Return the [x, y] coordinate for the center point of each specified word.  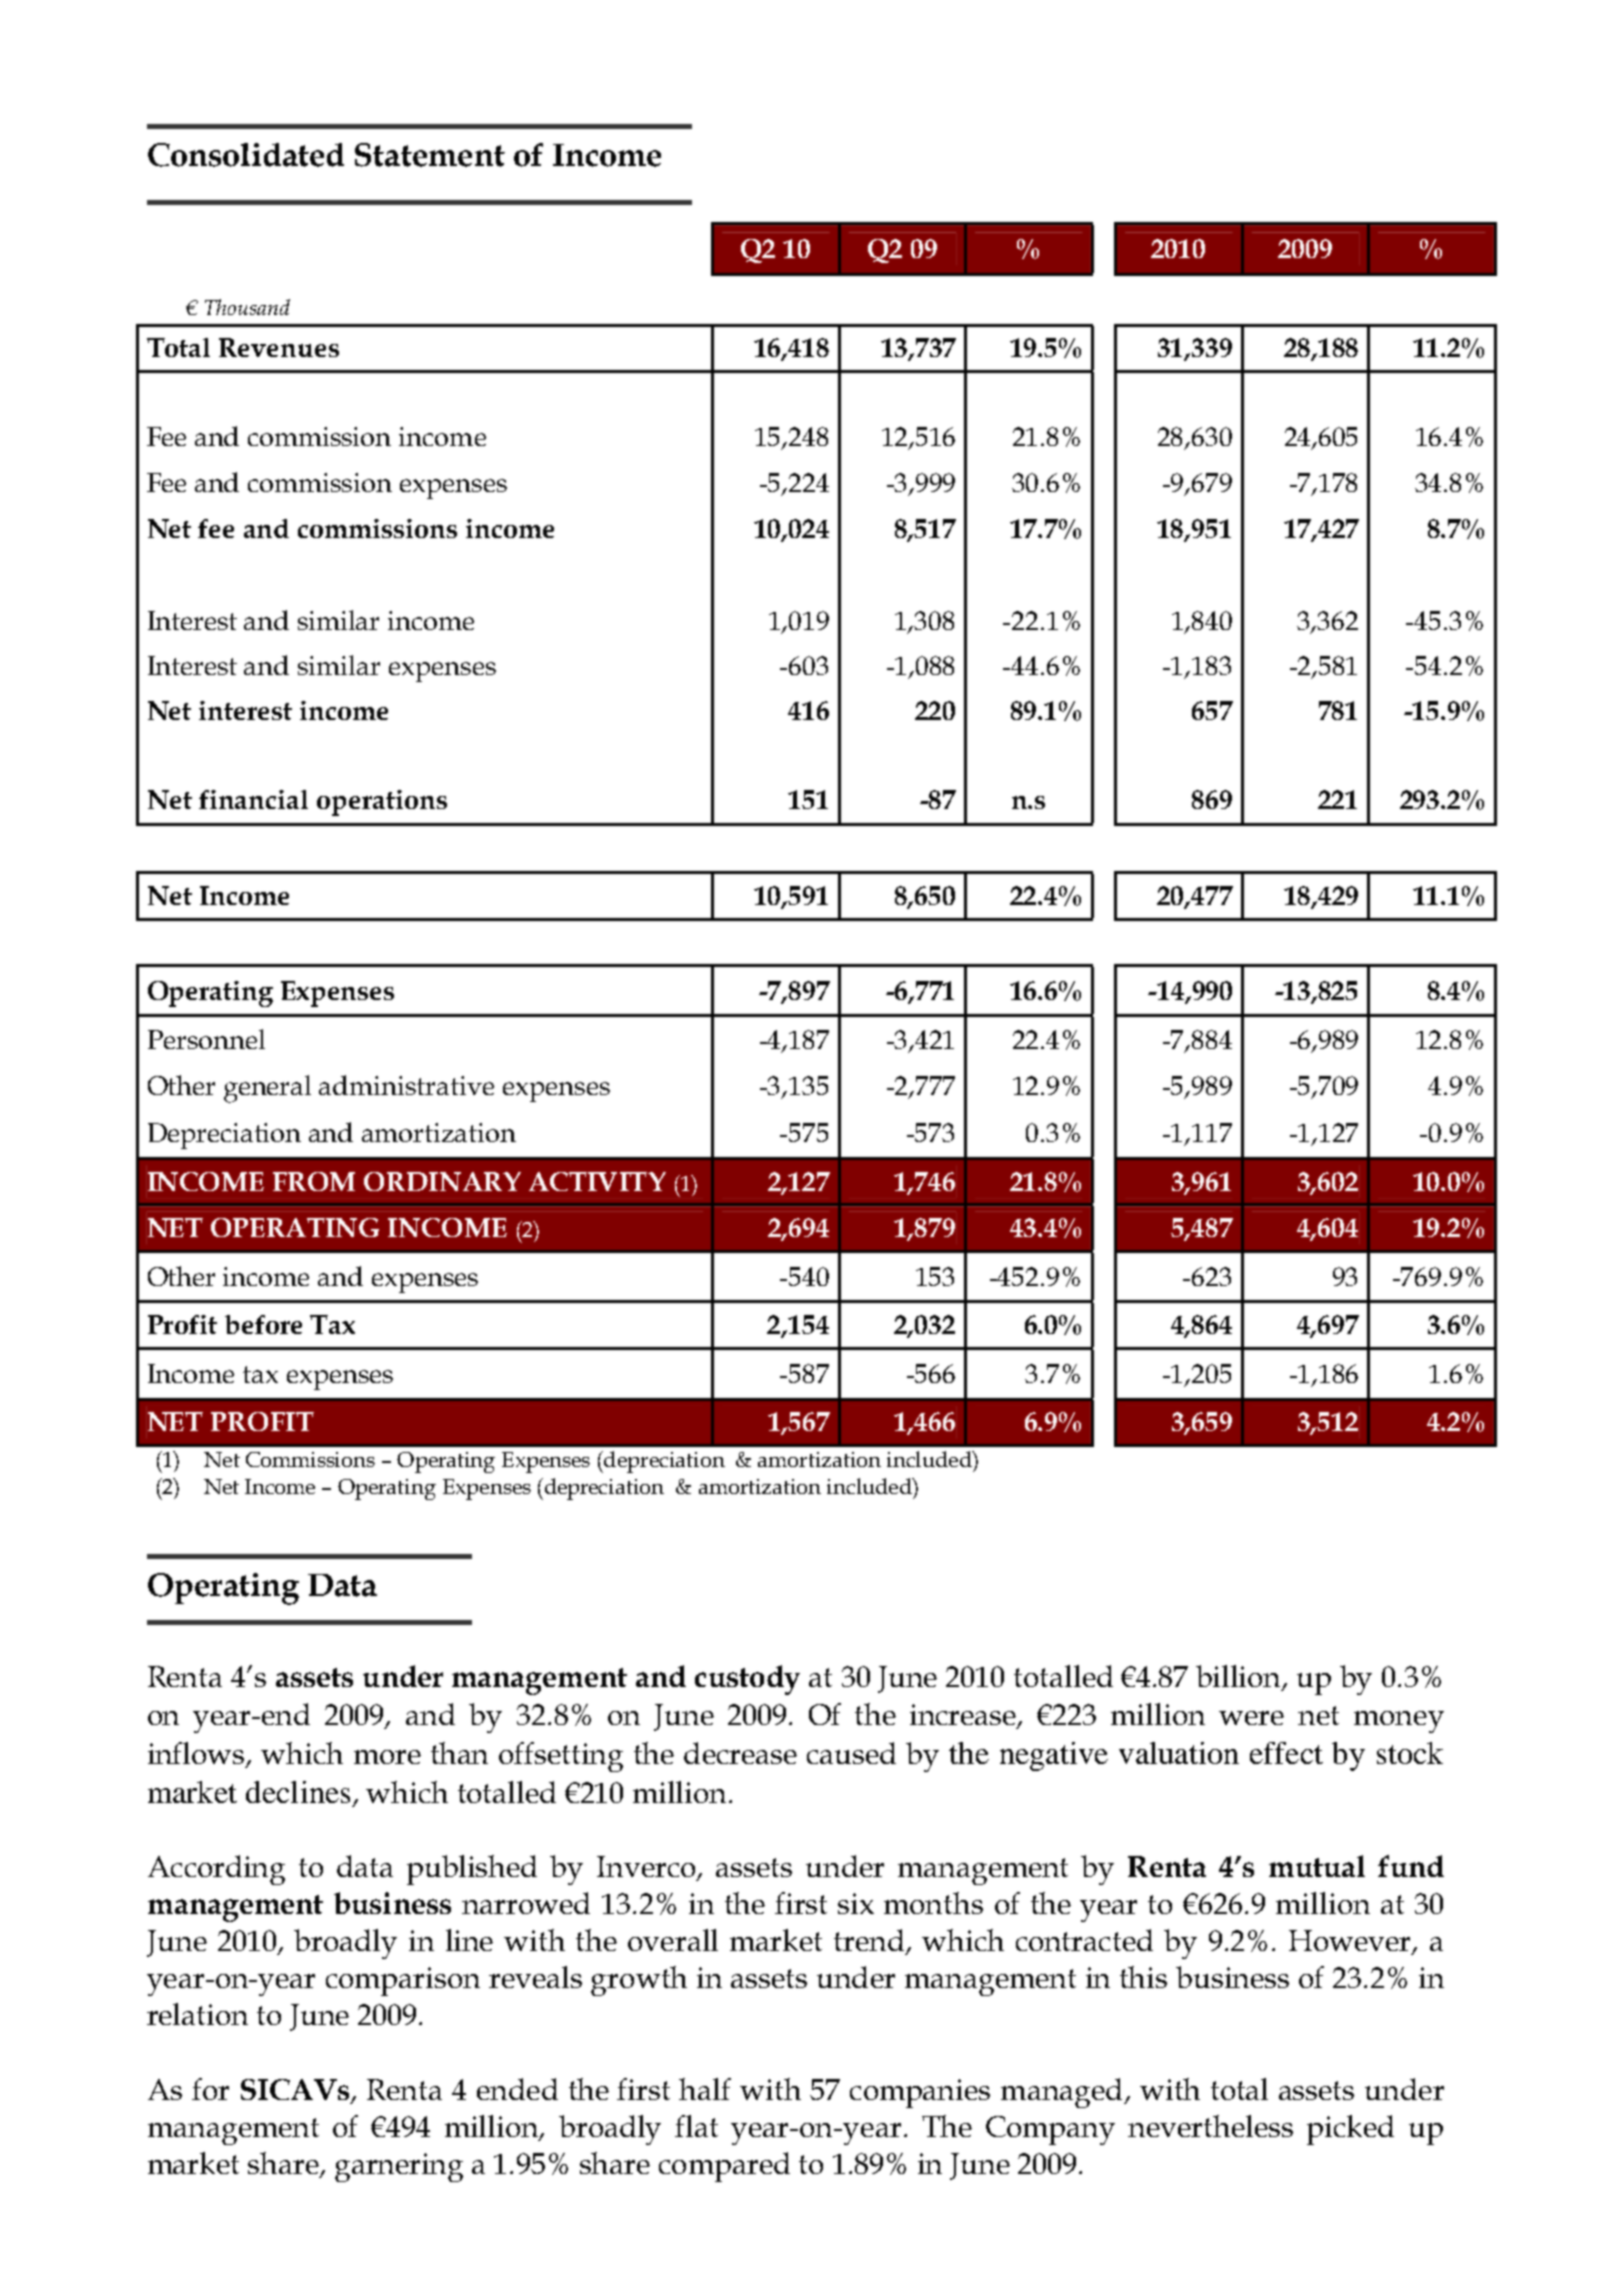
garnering [399, 2167]
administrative [406, 1085]
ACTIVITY [597, 1181]
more [387, 1757]
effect [1286, 1753]
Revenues [279, 347]
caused [851, 1753]
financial [253, 799]
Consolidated [246, 155]
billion [1240, 1677]
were [1251, 1718]
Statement [430, 155]
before [263, 1324]
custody [747, 1680]
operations [382, 803]
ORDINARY [442, 1181]
